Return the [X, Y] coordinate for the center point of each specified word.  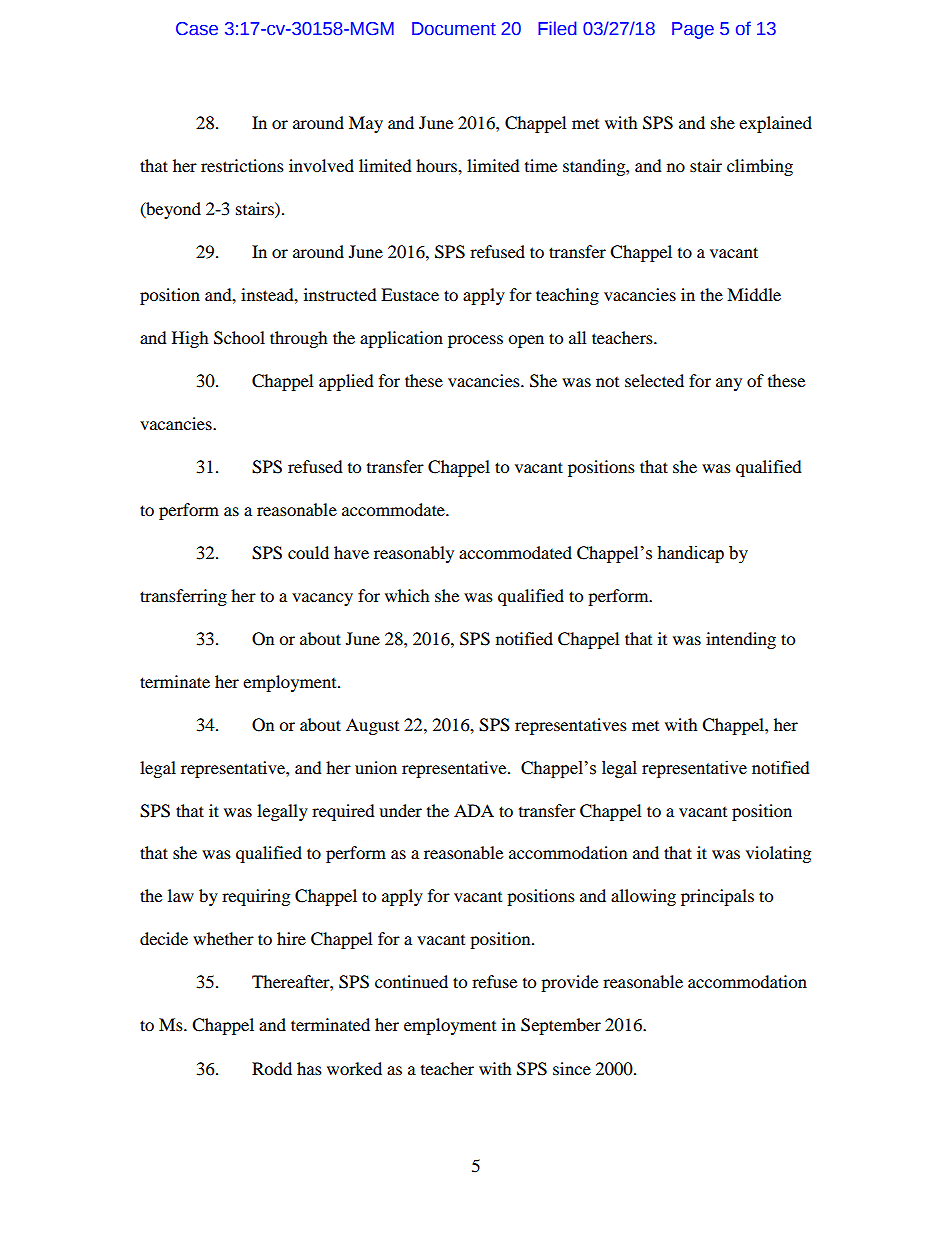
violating [778, 854]
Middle [754, 294]
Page [693, 30]
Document [454, 29]
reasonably [414, 554]
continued [411, 981]
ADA [474, 810]
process [475, 341]
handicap [690, 554]
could [308, 552]
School [239, 338]
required [343, 812]
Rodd [272, 1068]
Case [197, 29]
